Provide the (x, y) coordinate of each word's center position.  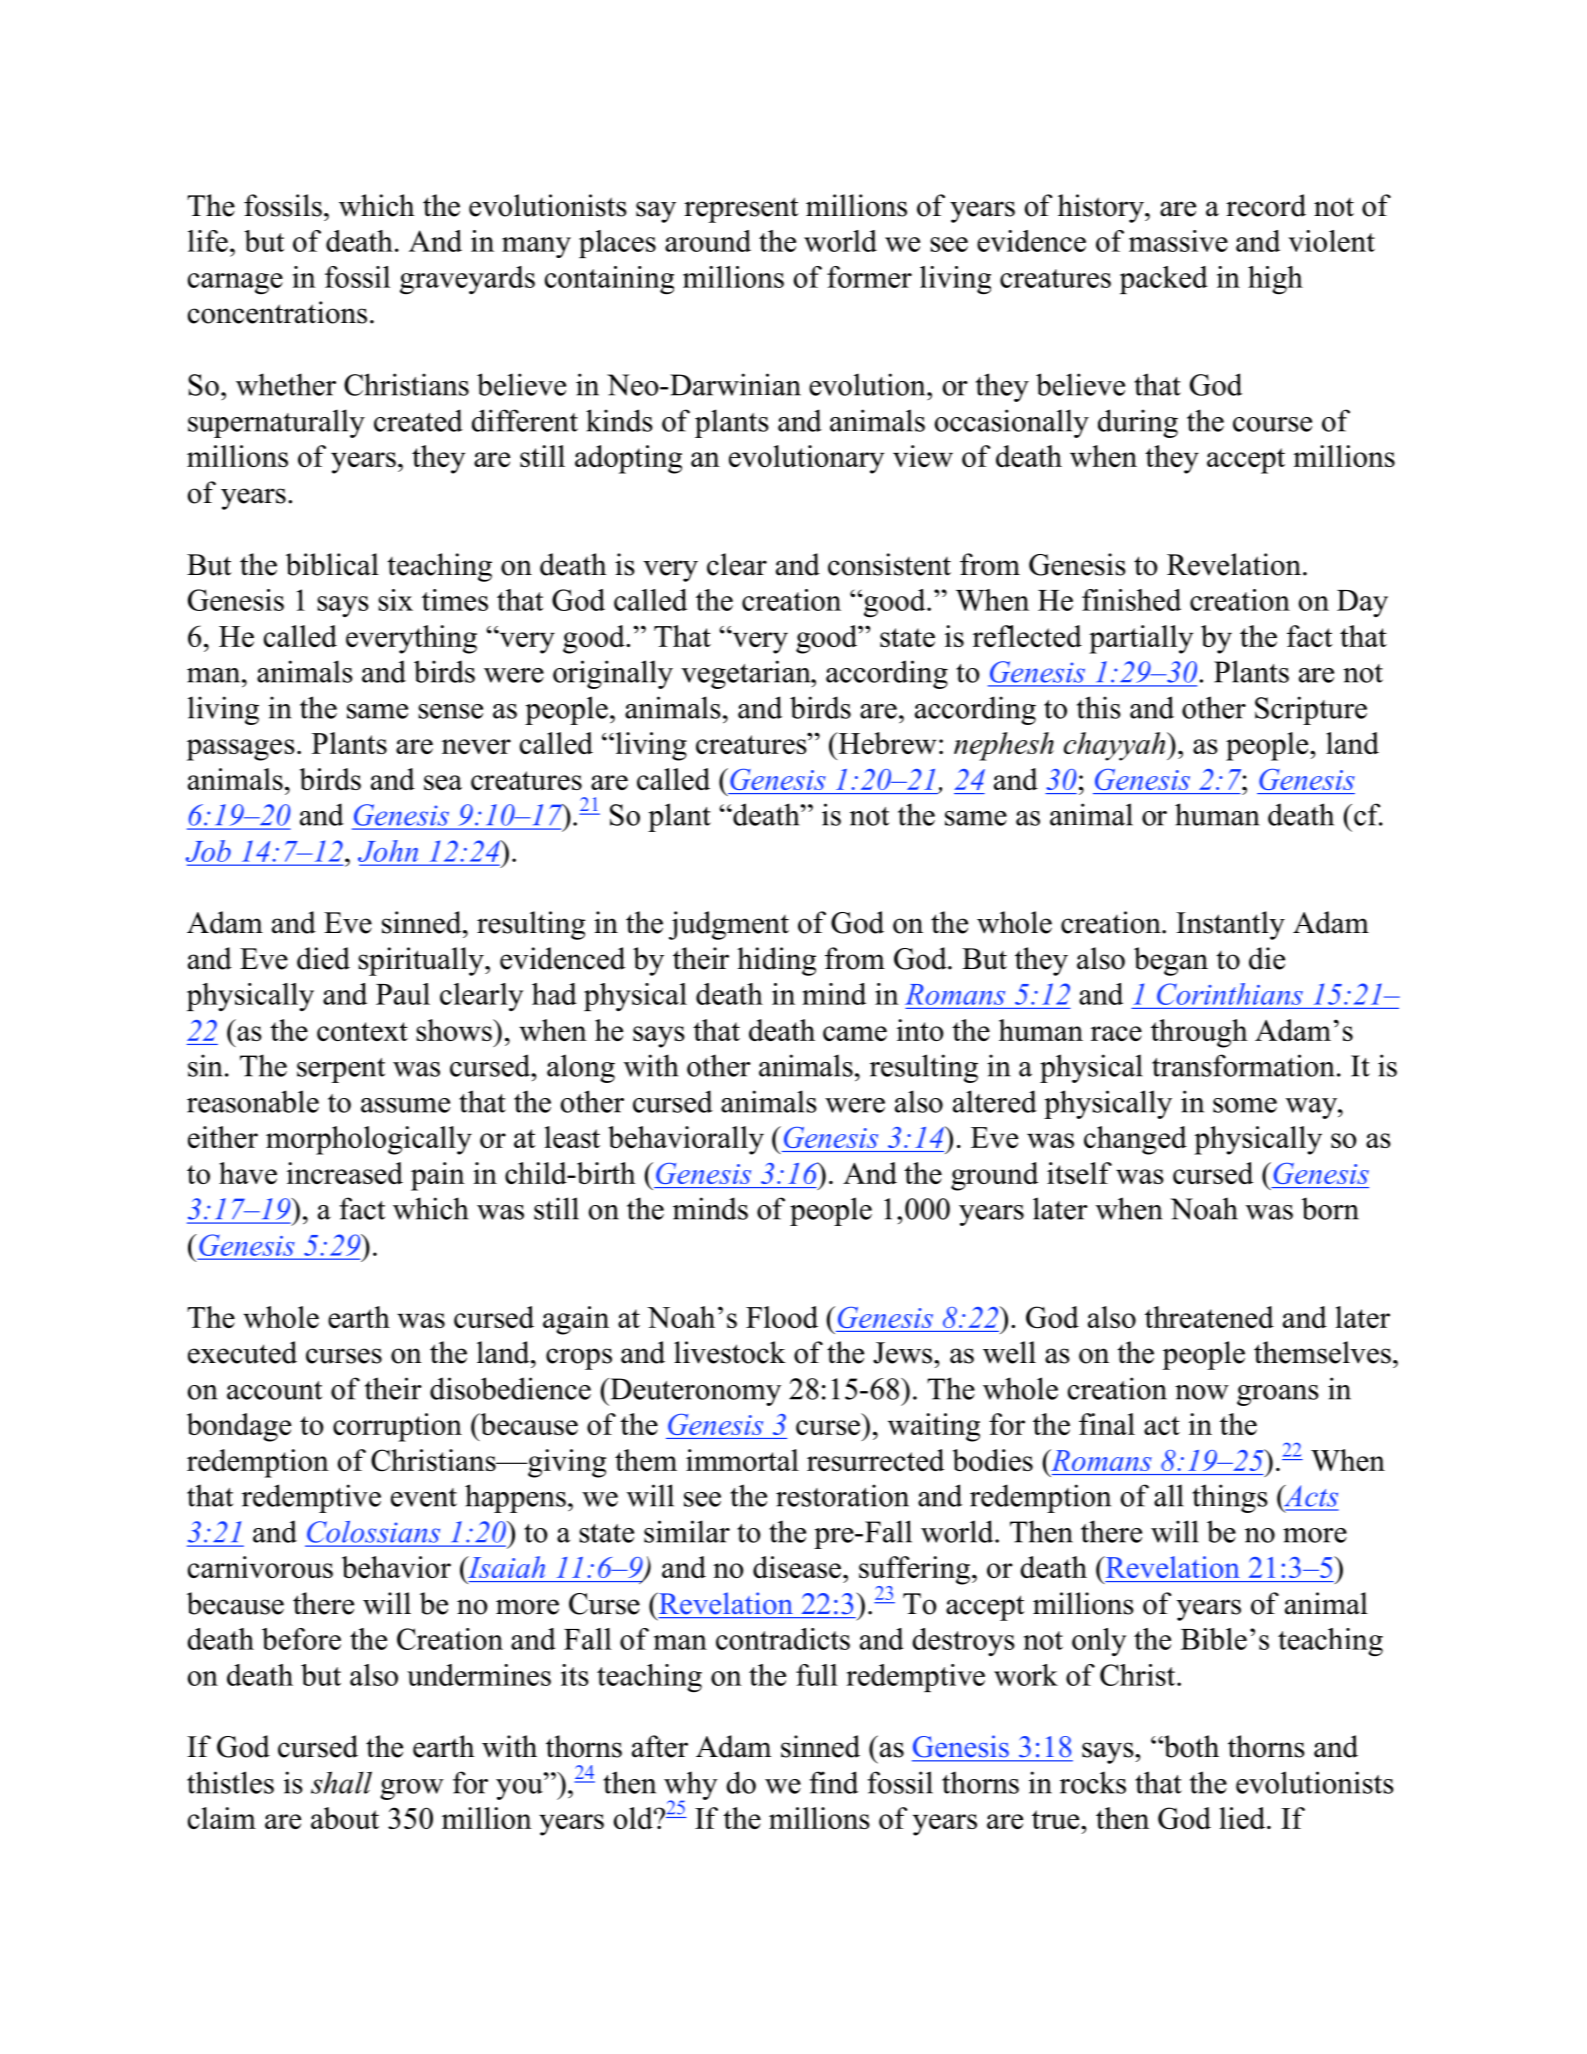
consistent (889, 564)
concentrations (277, 312)
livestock (730, 1352)
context (362, 1031)
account (274, 1390)
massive (1178, 241)
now (1202, 1392)
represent (741, 210)
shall (341, 1782)
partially (1141, 639)
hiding (776, 961)
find (833, 1782)
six (396, 600)
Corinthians (1230, 994)
